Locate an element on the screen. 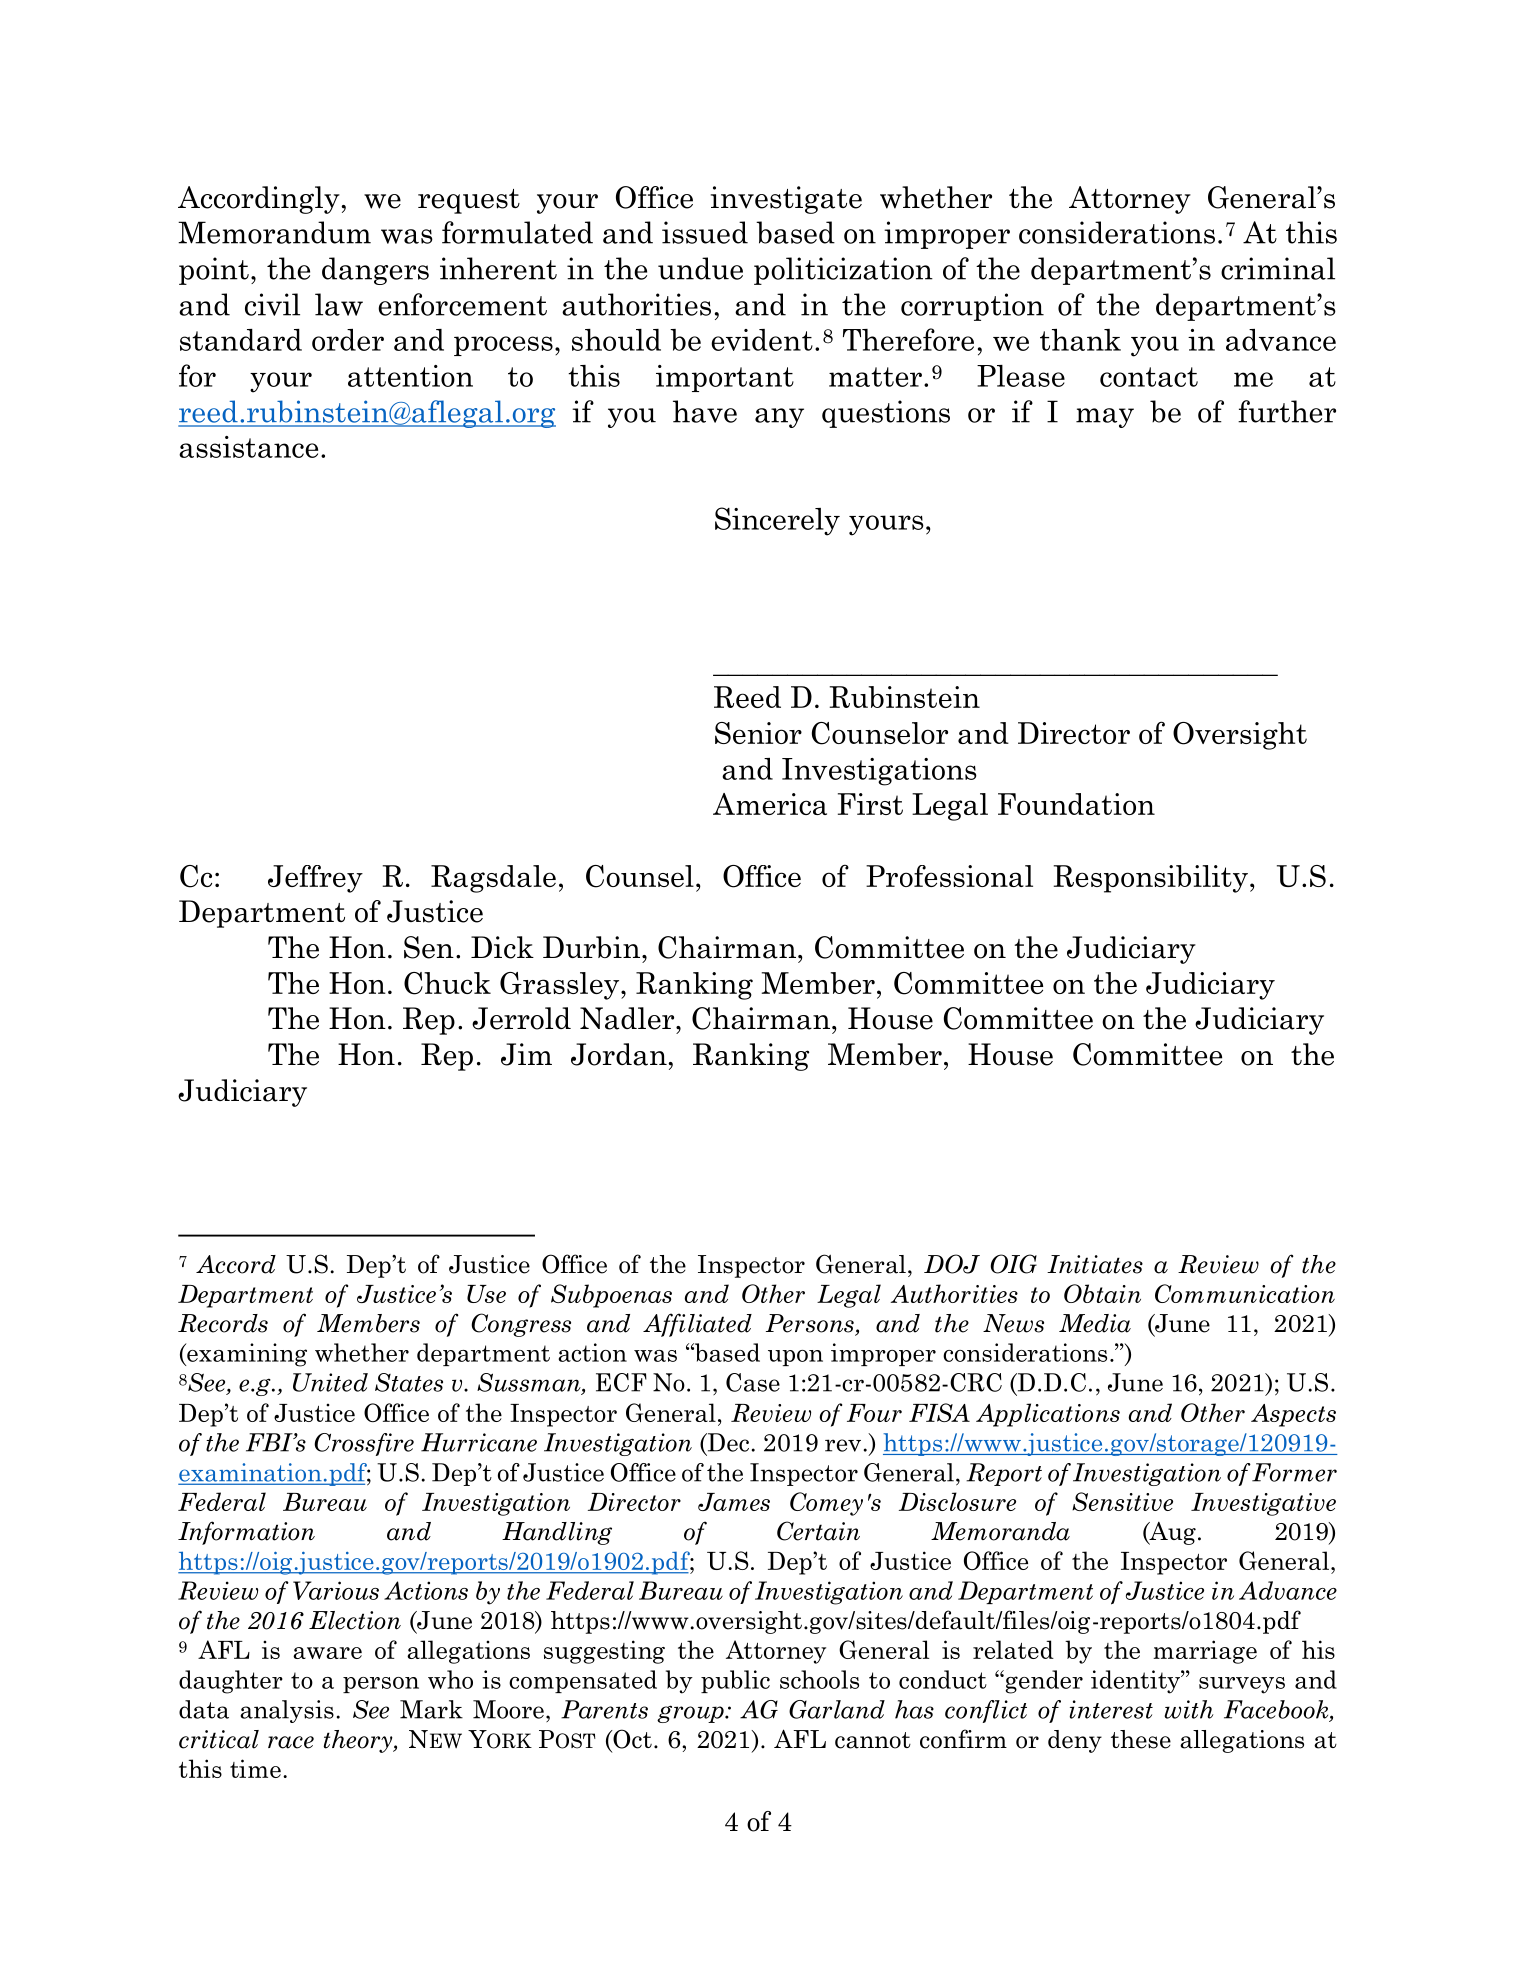  dangers is located at coordinates (375, 271).
